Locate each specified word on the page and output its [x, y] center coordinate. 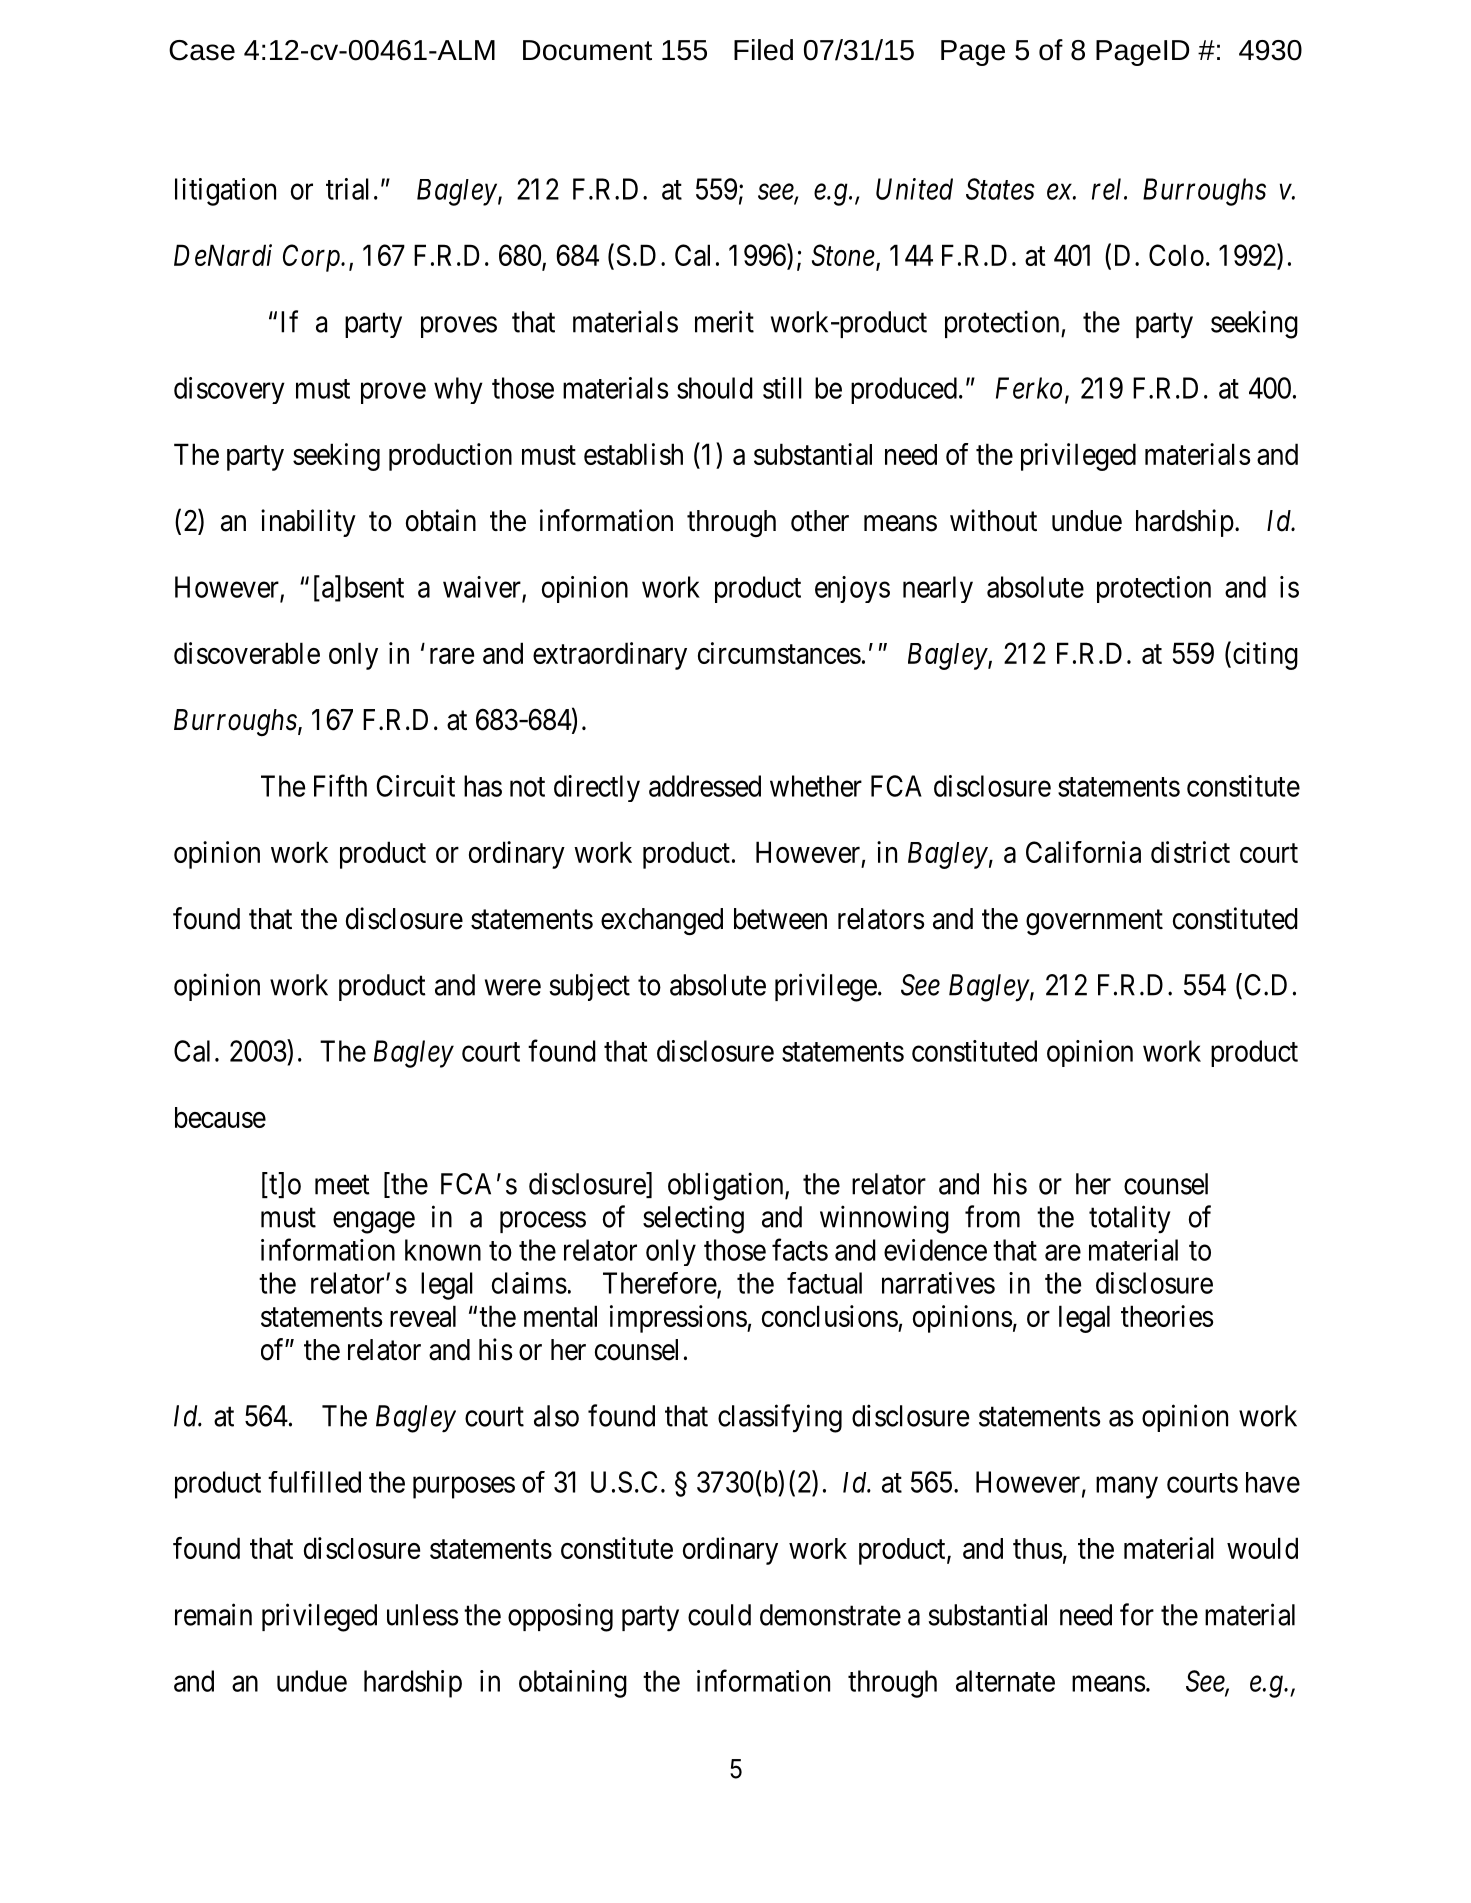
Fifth [340, 785]
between [780, 919]
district [1190, 852]
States [1000, 189]
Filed [763, 50]
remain [213, 1614]
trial [347, 189]
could [719, 1615]
